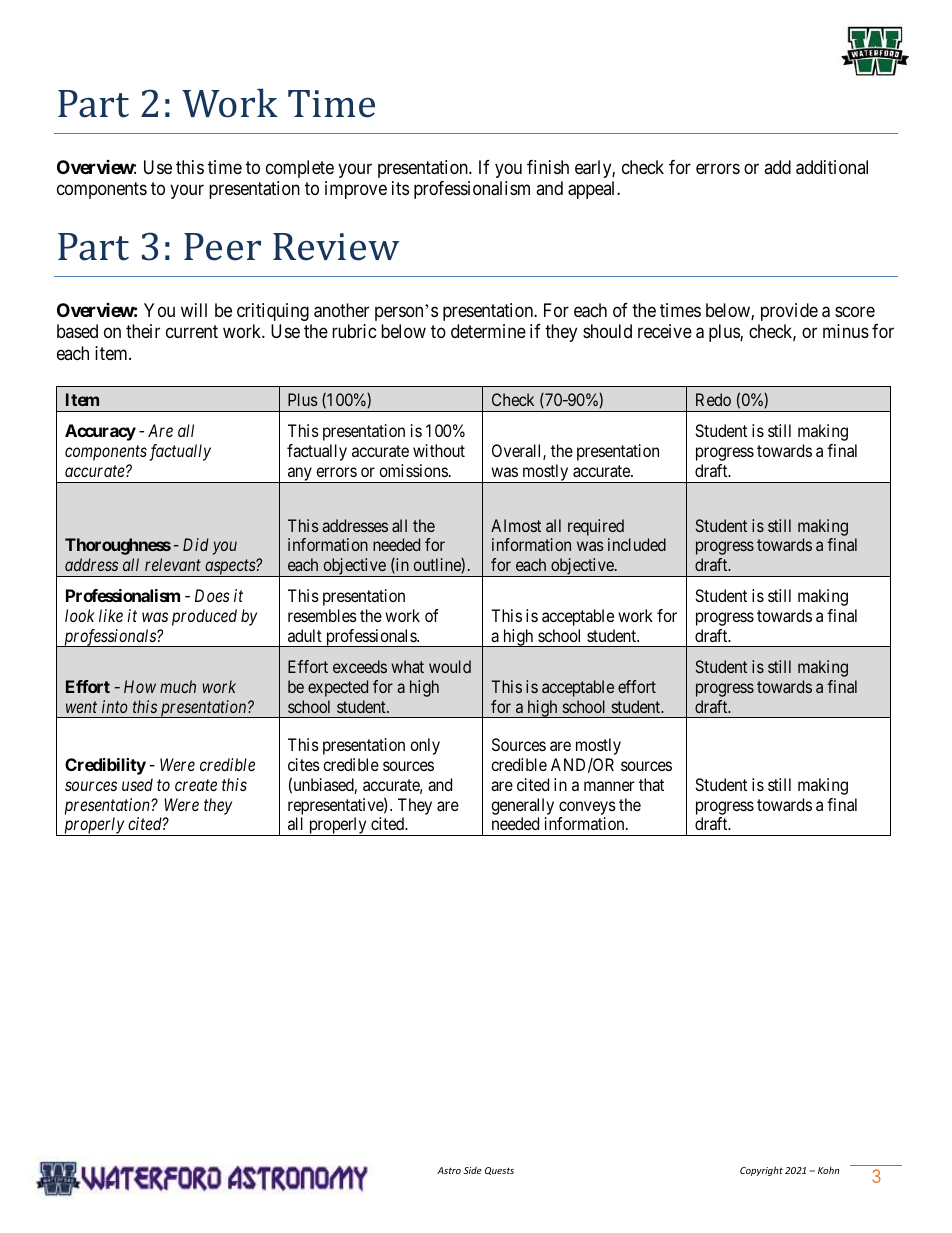 The width and height of the page is (952, 1233). I want to click on without, so click(439, 450).
